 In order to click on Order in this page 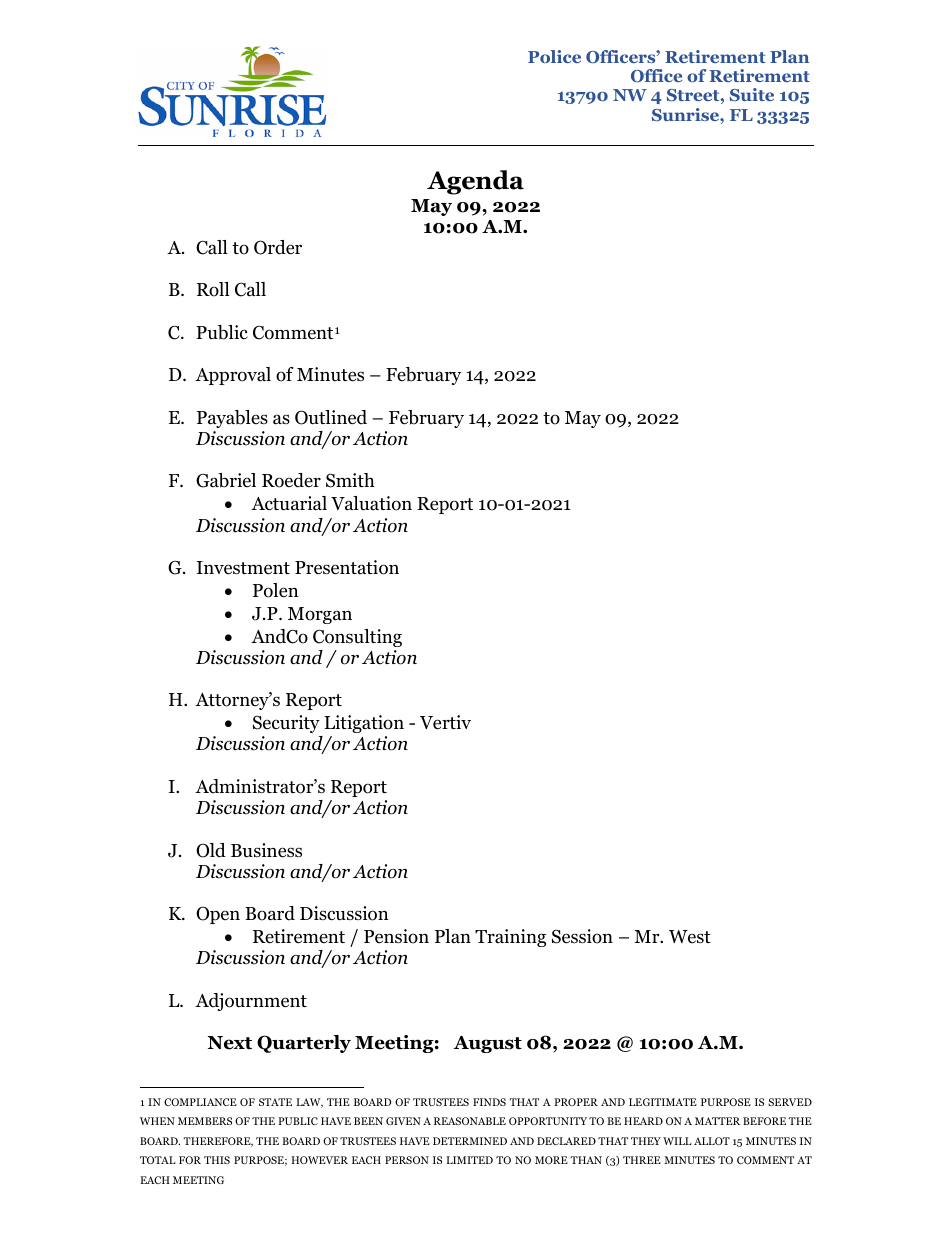, I will do `click(278, 247)`.
